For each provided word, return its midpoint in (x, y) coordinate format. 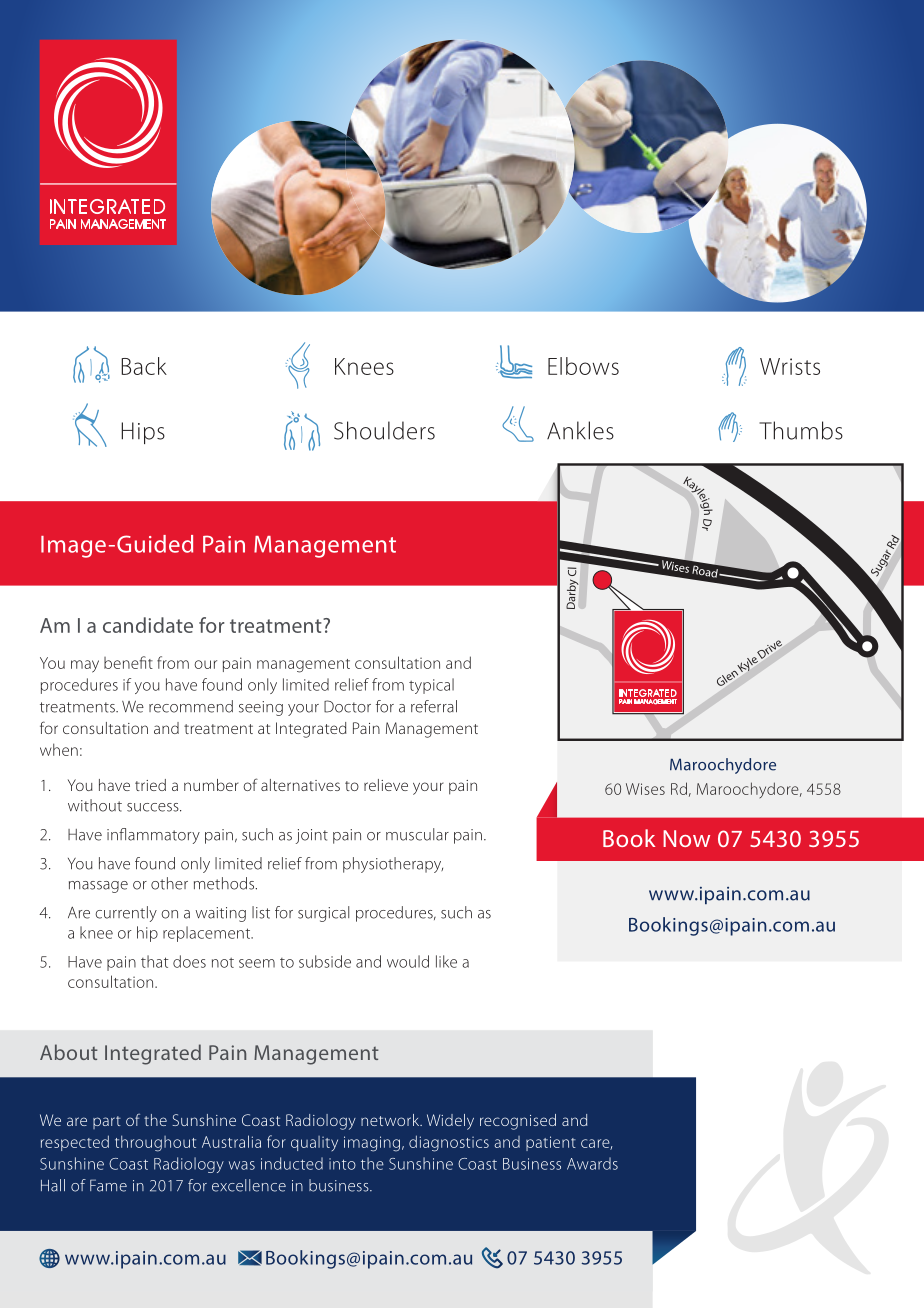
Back (144, 366)
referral (434, 706)
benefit (128, 662)
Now (686, 838)
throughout (155, 1143)
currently (126, 914)
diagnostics (449, 1143)
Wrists (790, 366)
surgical (323, 914)
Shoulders (384, 430)
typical (431, 686)
